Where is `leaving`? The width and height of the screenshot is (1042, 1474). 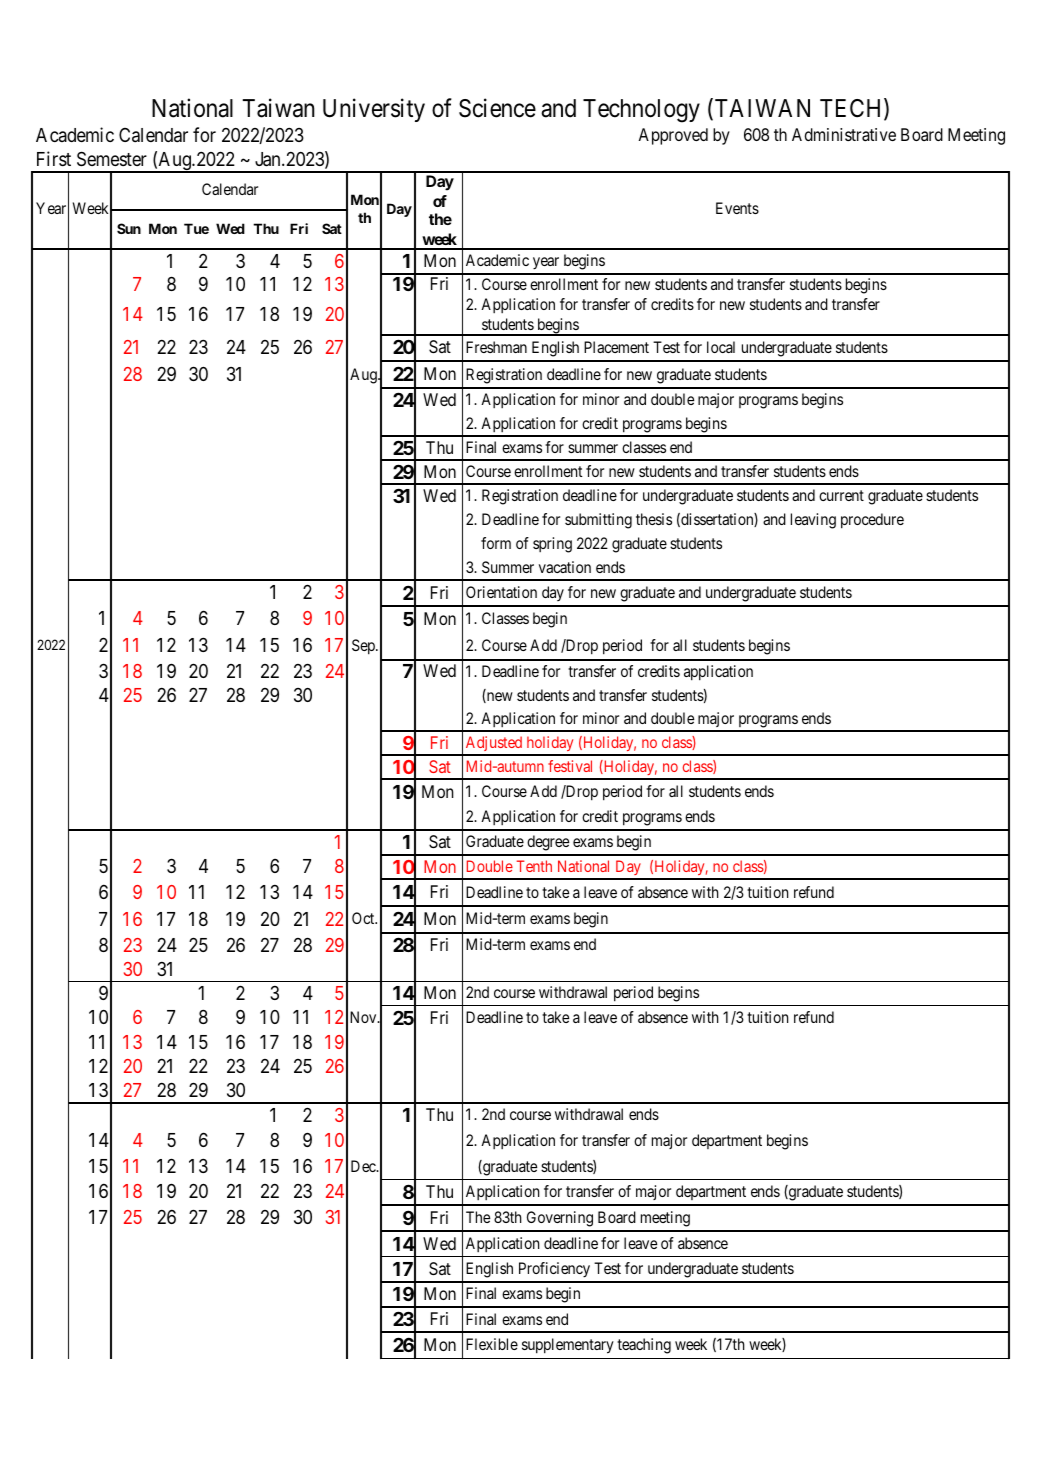 leaving is located at coordinates (813, 521).
